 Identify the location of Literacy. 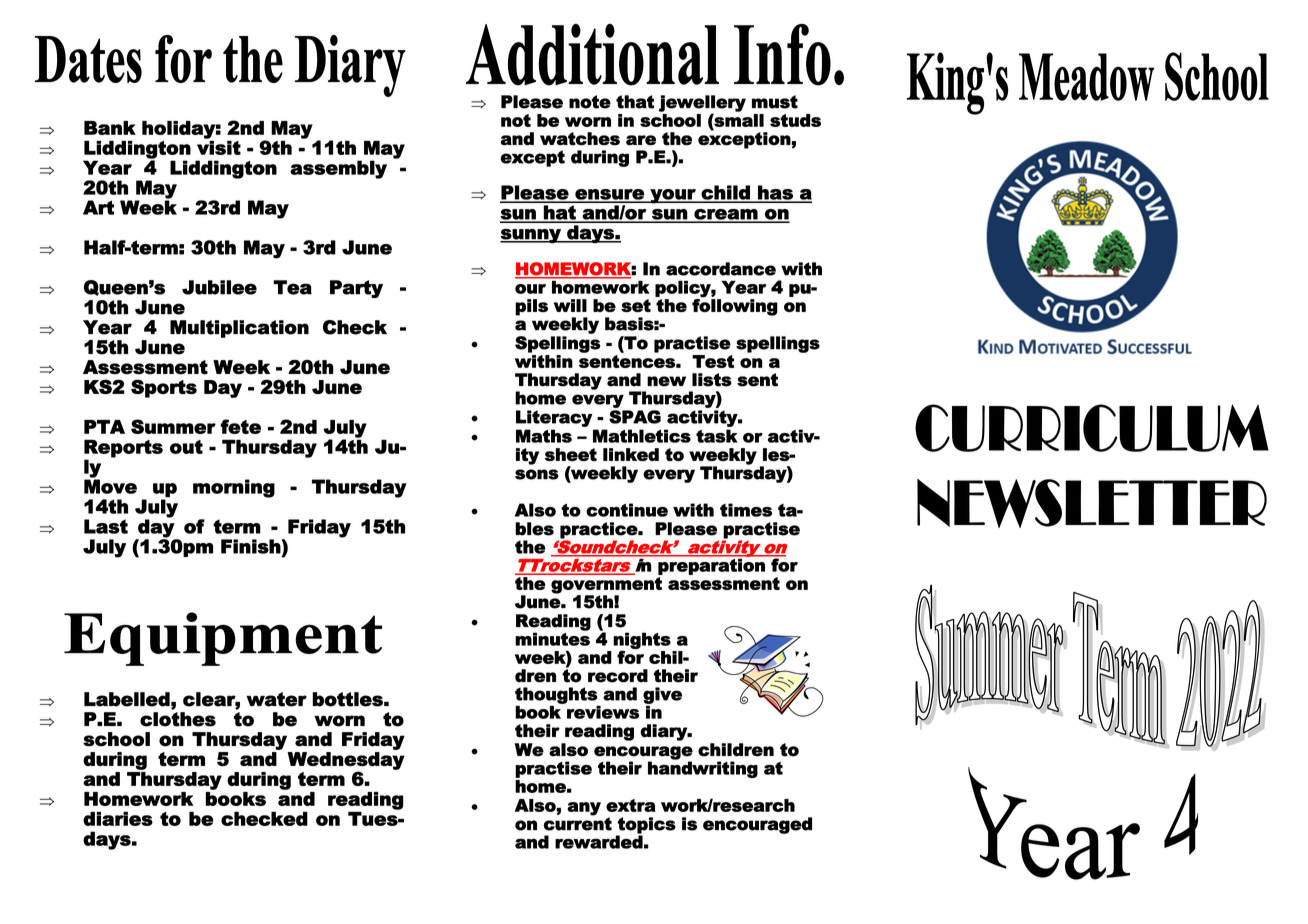
(554, 418).
